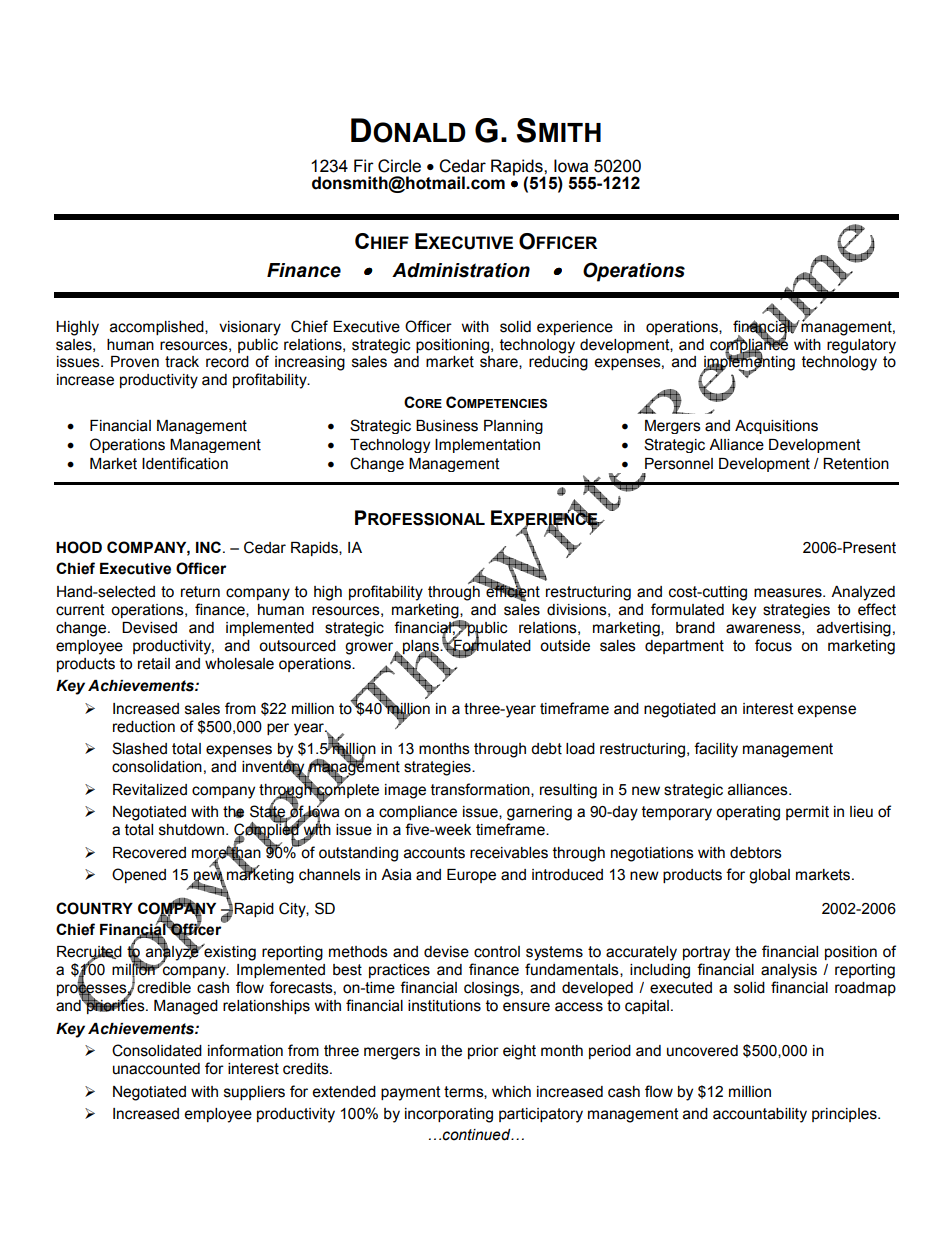  What do you see at coordinates (364, 165) in the document?
I see `Fir` at bounding box center [364, 165].
